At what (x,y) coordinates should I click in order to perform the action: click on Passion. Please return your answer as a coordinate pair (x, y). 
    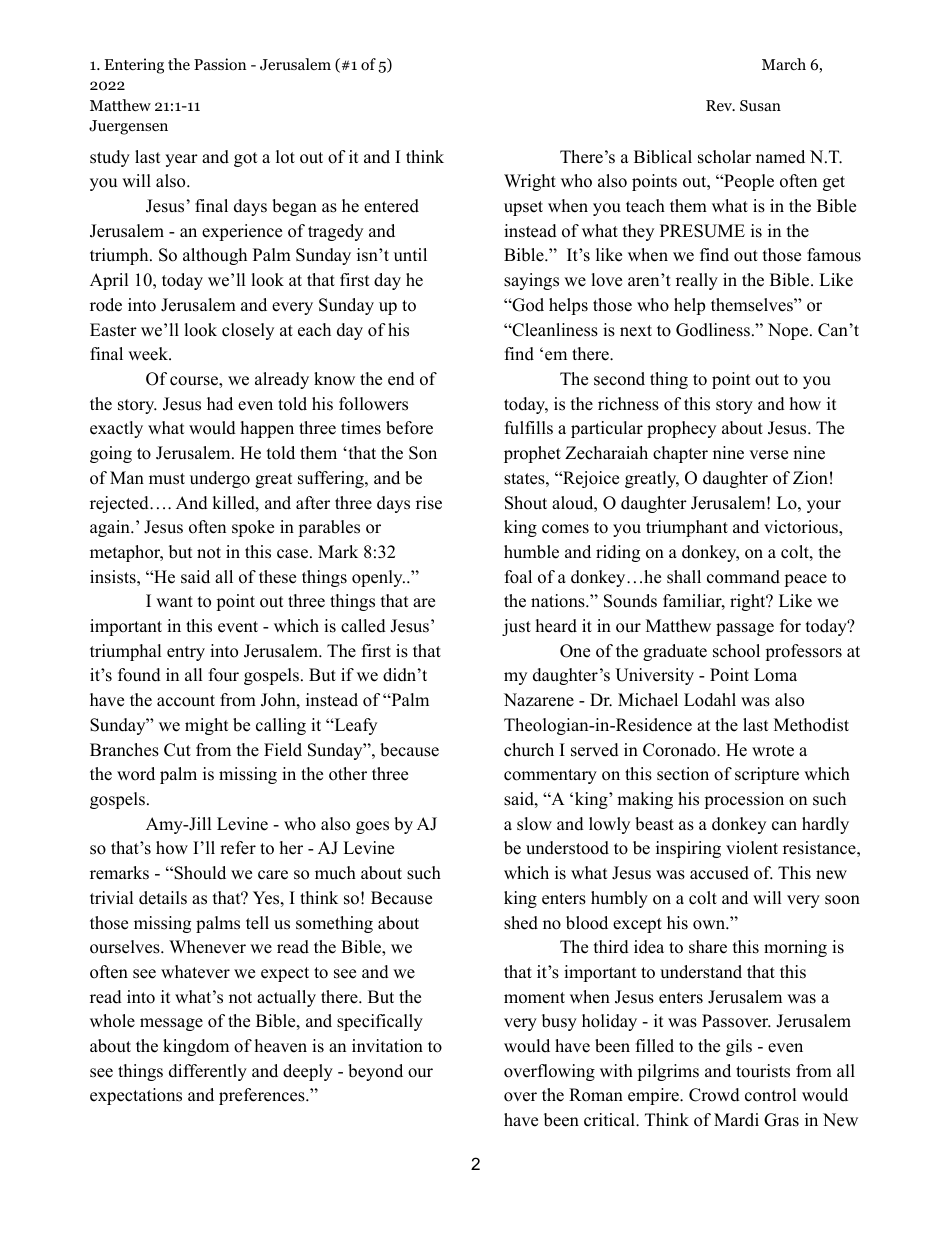
    Looking at the image, I should click on (220, 64).
